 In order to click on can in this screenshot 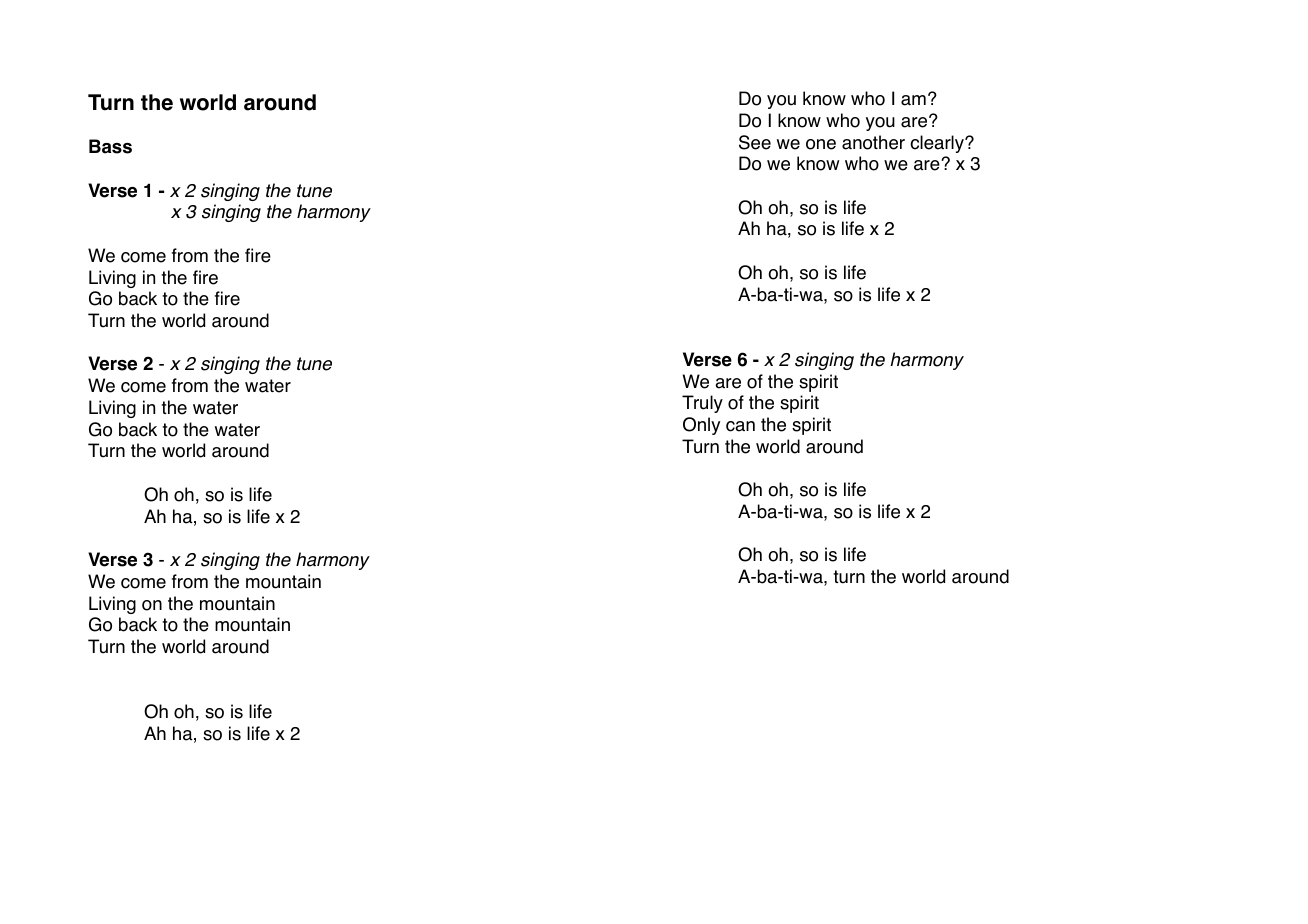, I will do `click(740, 426)`.
